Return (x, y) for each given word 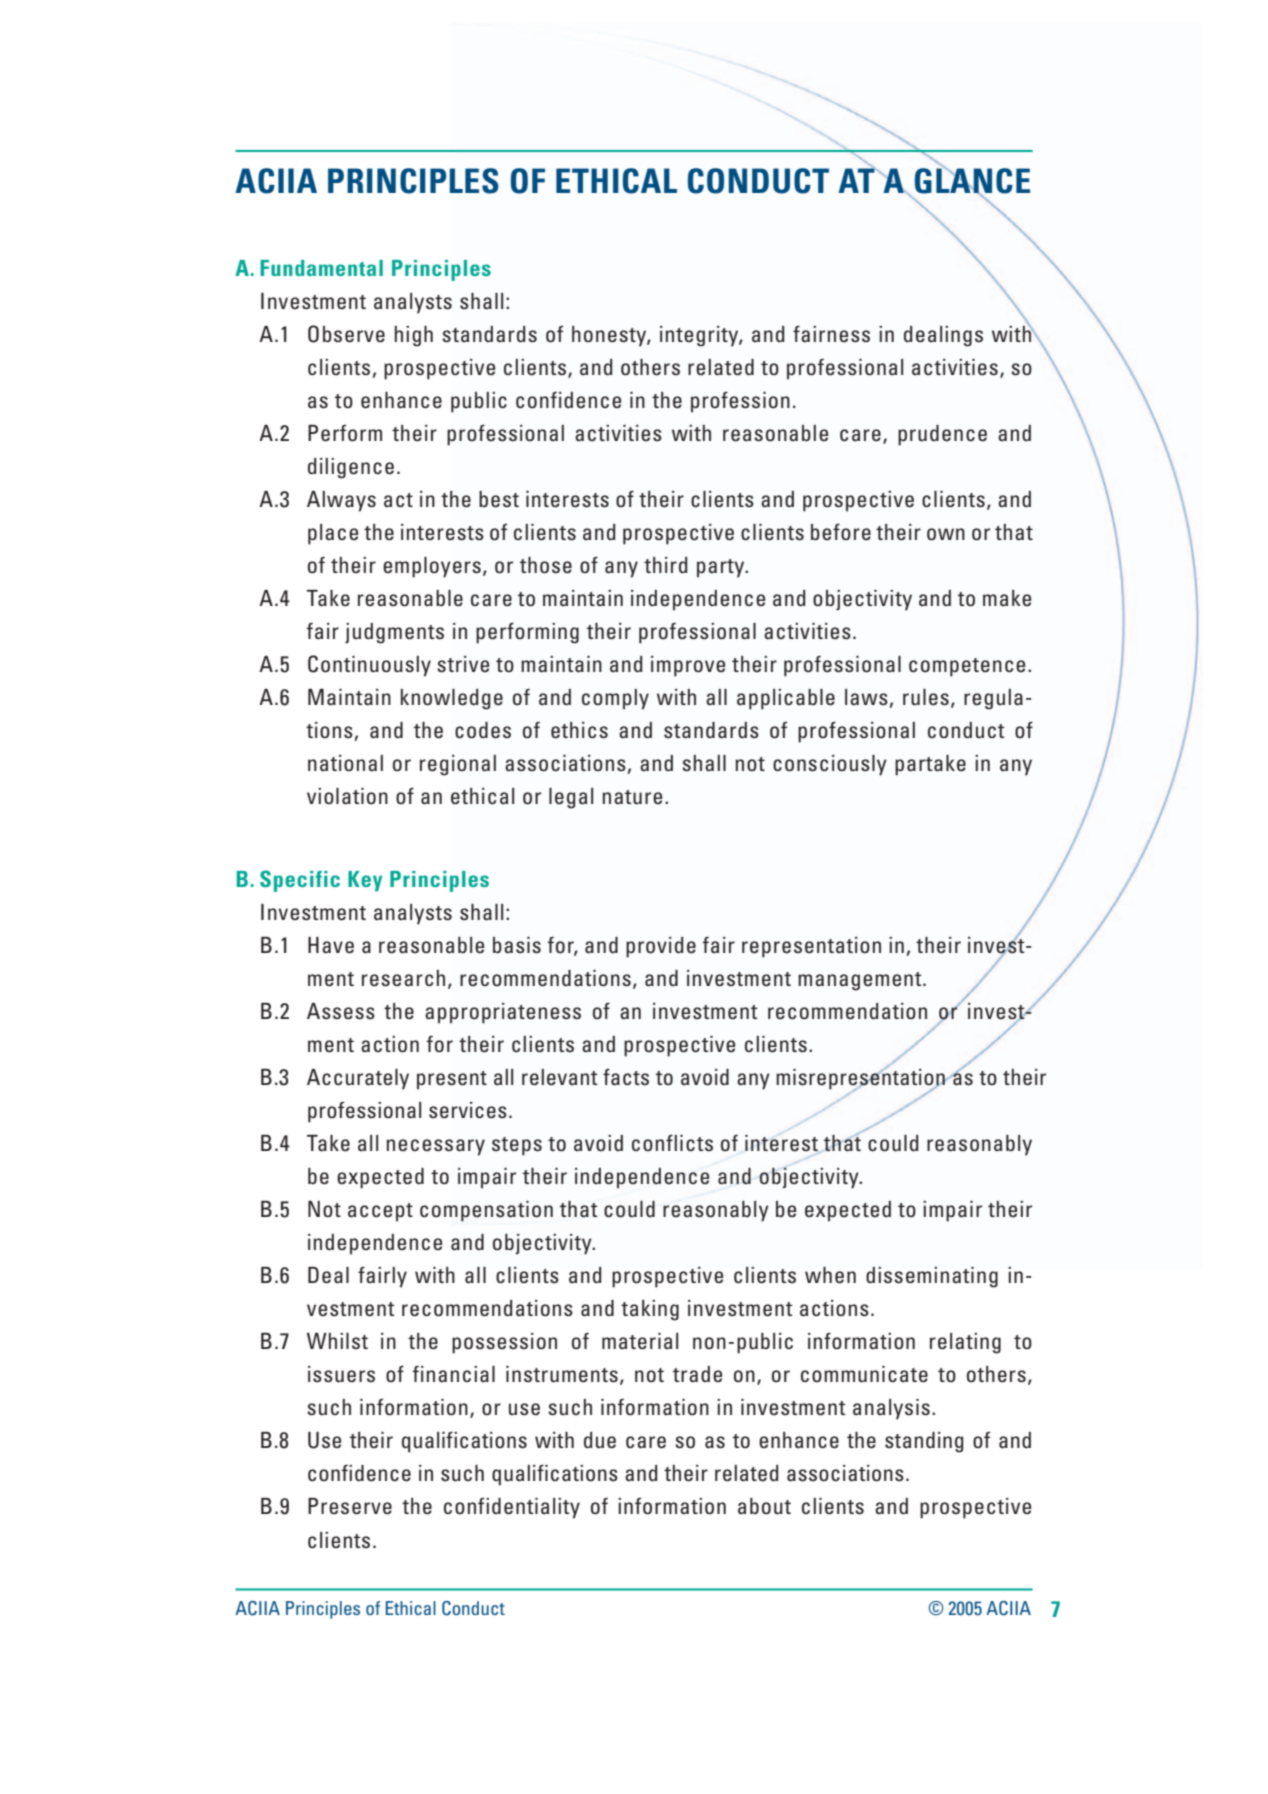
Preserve (350, 1506)
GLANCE (972, 181)
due (600, 1440)
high (414, 336)
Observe (346, 334)
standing (924, 1442)
